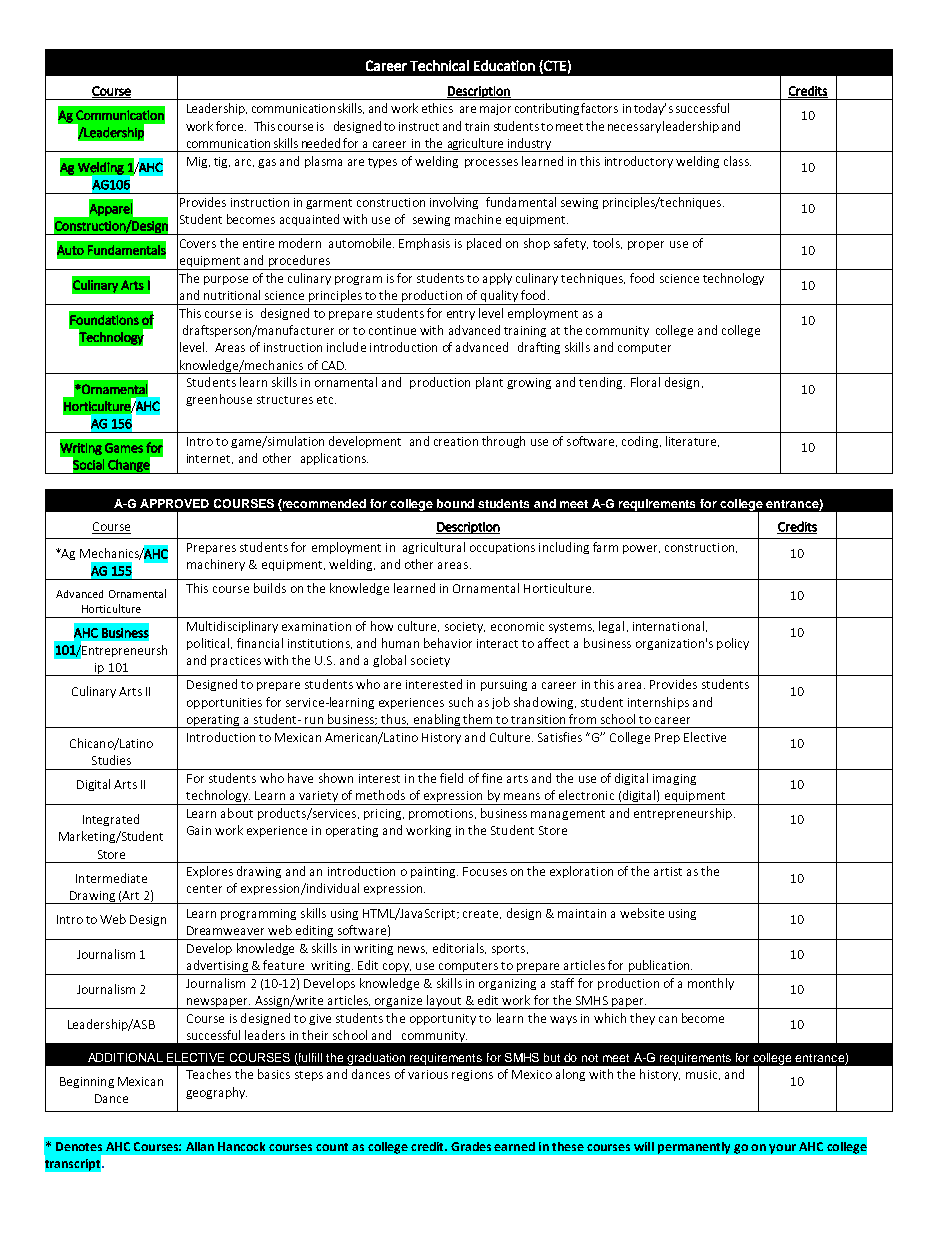 Image resolution: width=952 pixels, height=1233 pixels. What do you see at coordinates (200, 1146) in the document?
I see `Allan` at bounding box center [200, 1146].
